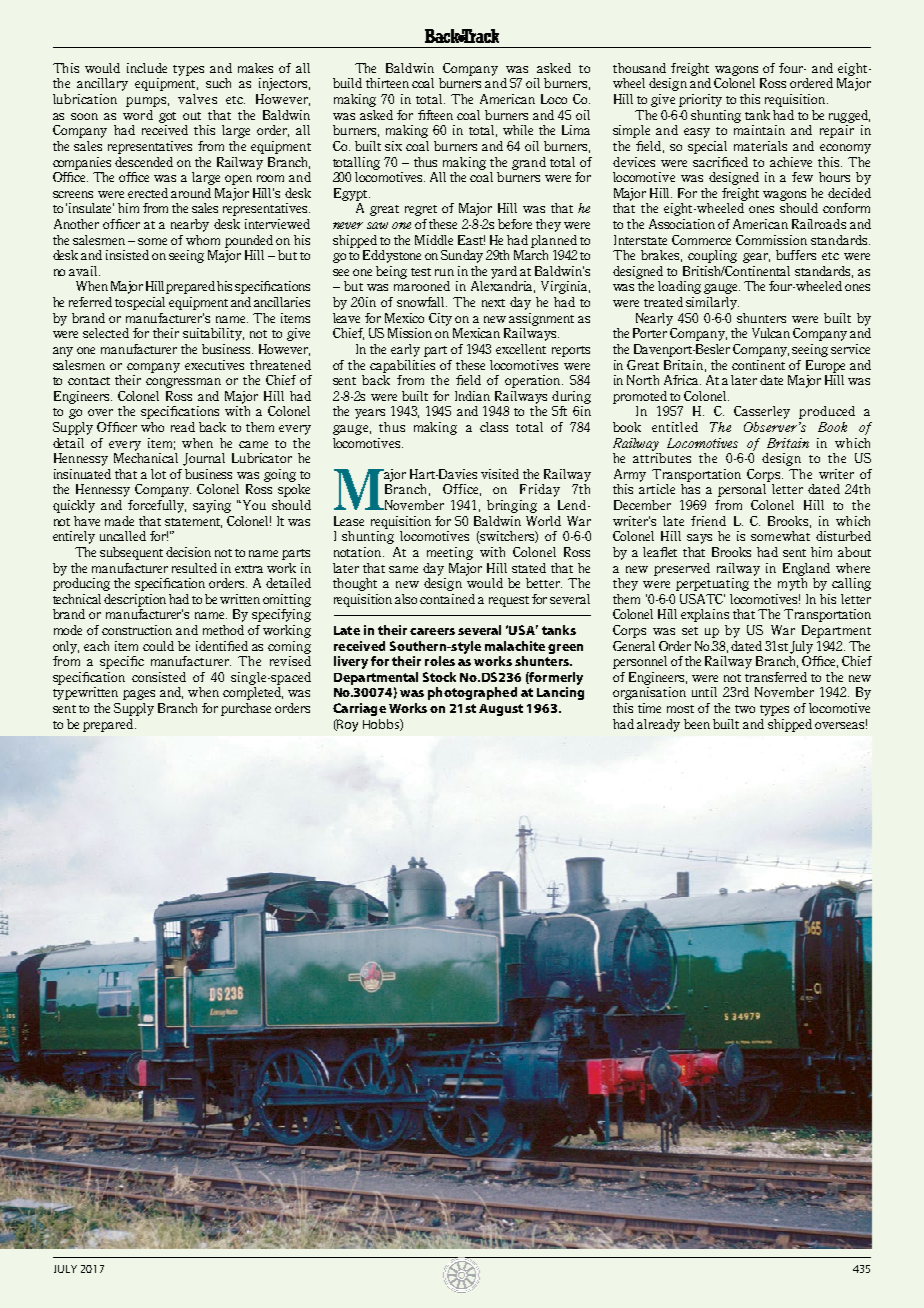 Image resolution: width=924 pixels, height=1308 pixels. What do you see at coordinates (700, 100) in the page?
I see `priority` at bounding box center [700, 100].
